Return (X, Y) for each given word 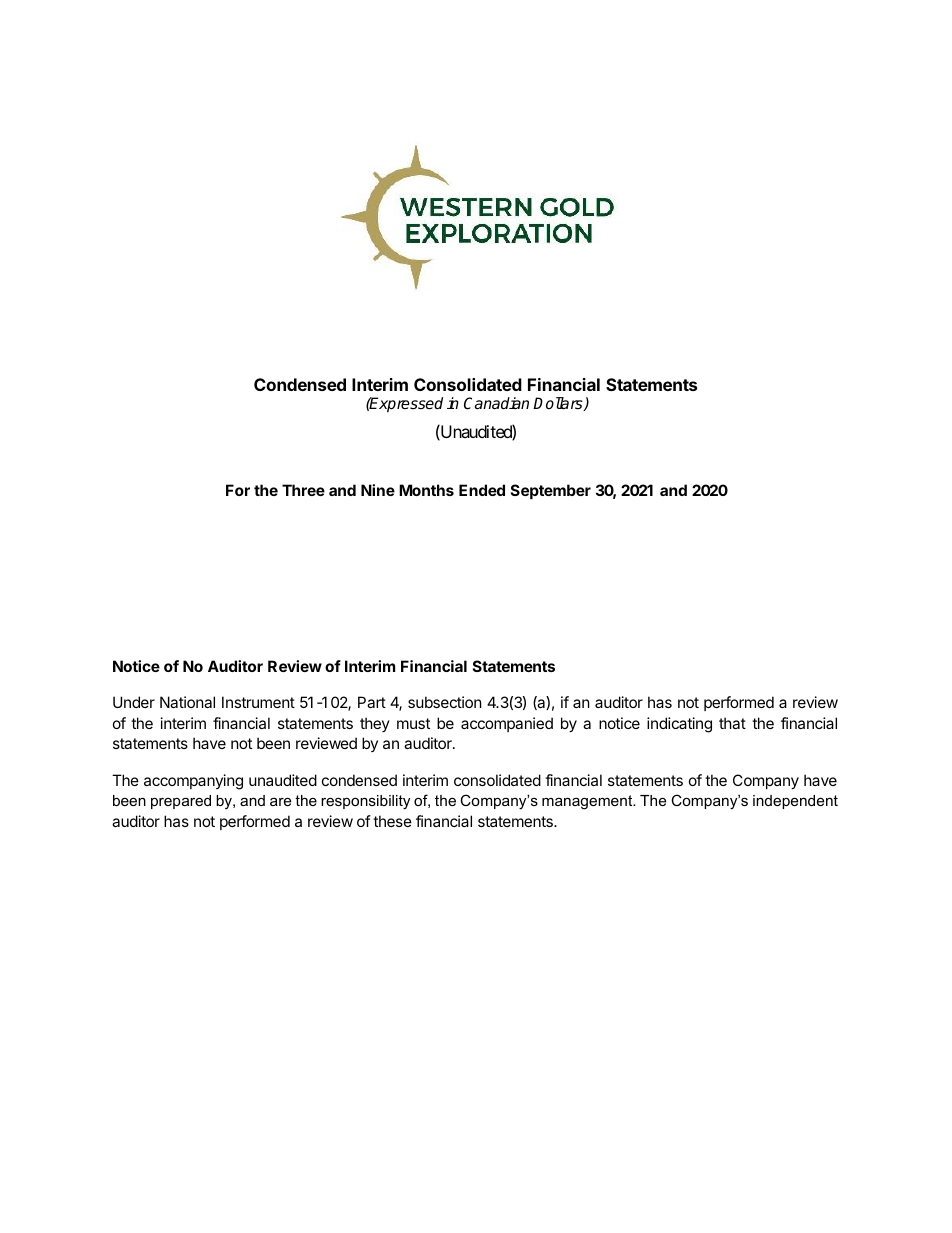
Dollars (559, 404)
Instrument (258, 702)
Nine (378, 490)
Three (303, 490)
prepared (181, 802)
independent (795, 802)
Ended (482, 490)
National (187, 702)
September (551, 491)
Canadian (496, 403)
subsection (445, 702)
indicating (679, 725)
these (392, 821)
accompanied (507, 724)
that (732, 723)
